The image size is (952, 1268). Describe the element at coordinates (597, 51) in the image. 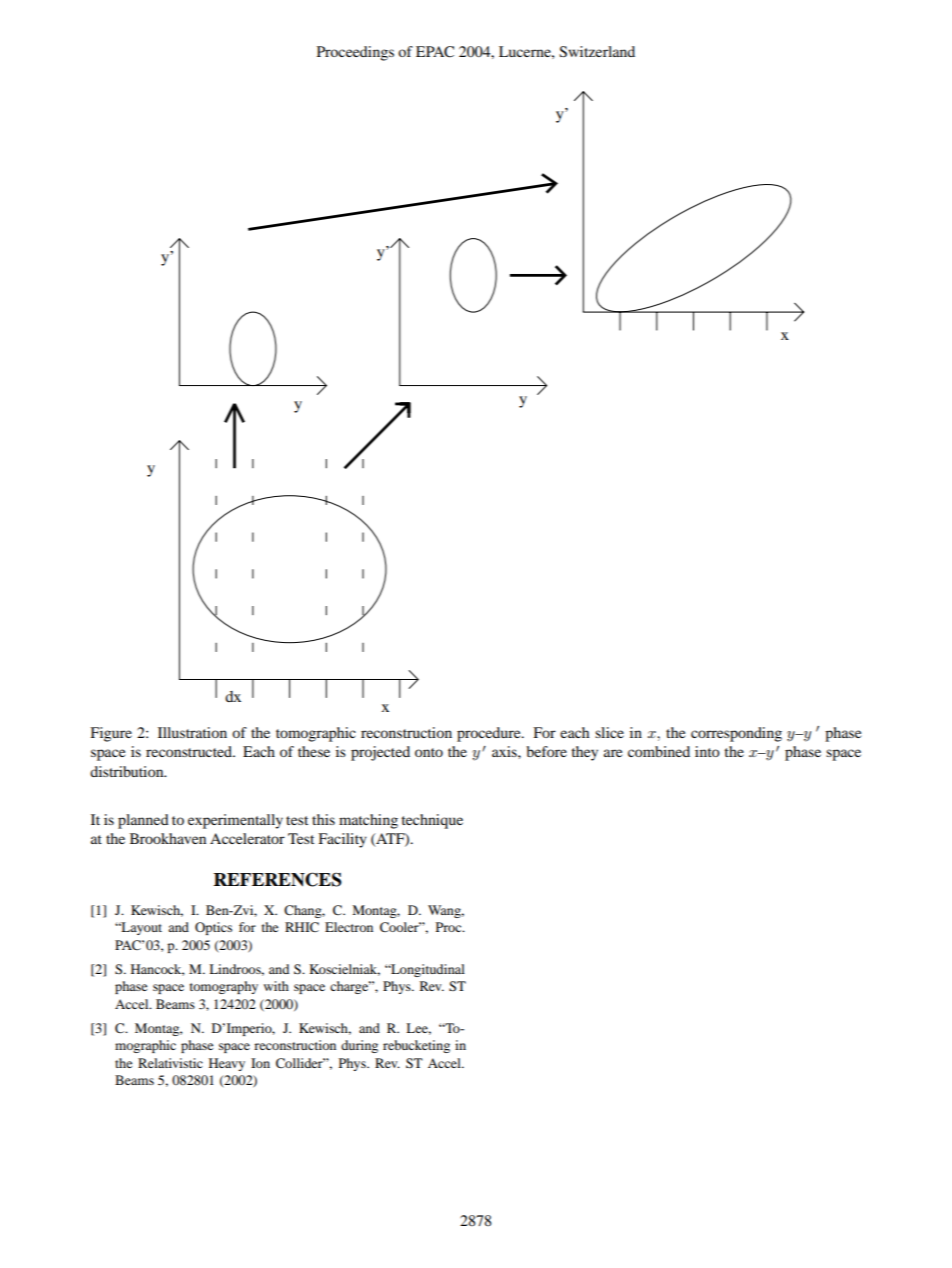

I see `Switzerland` at that location.
